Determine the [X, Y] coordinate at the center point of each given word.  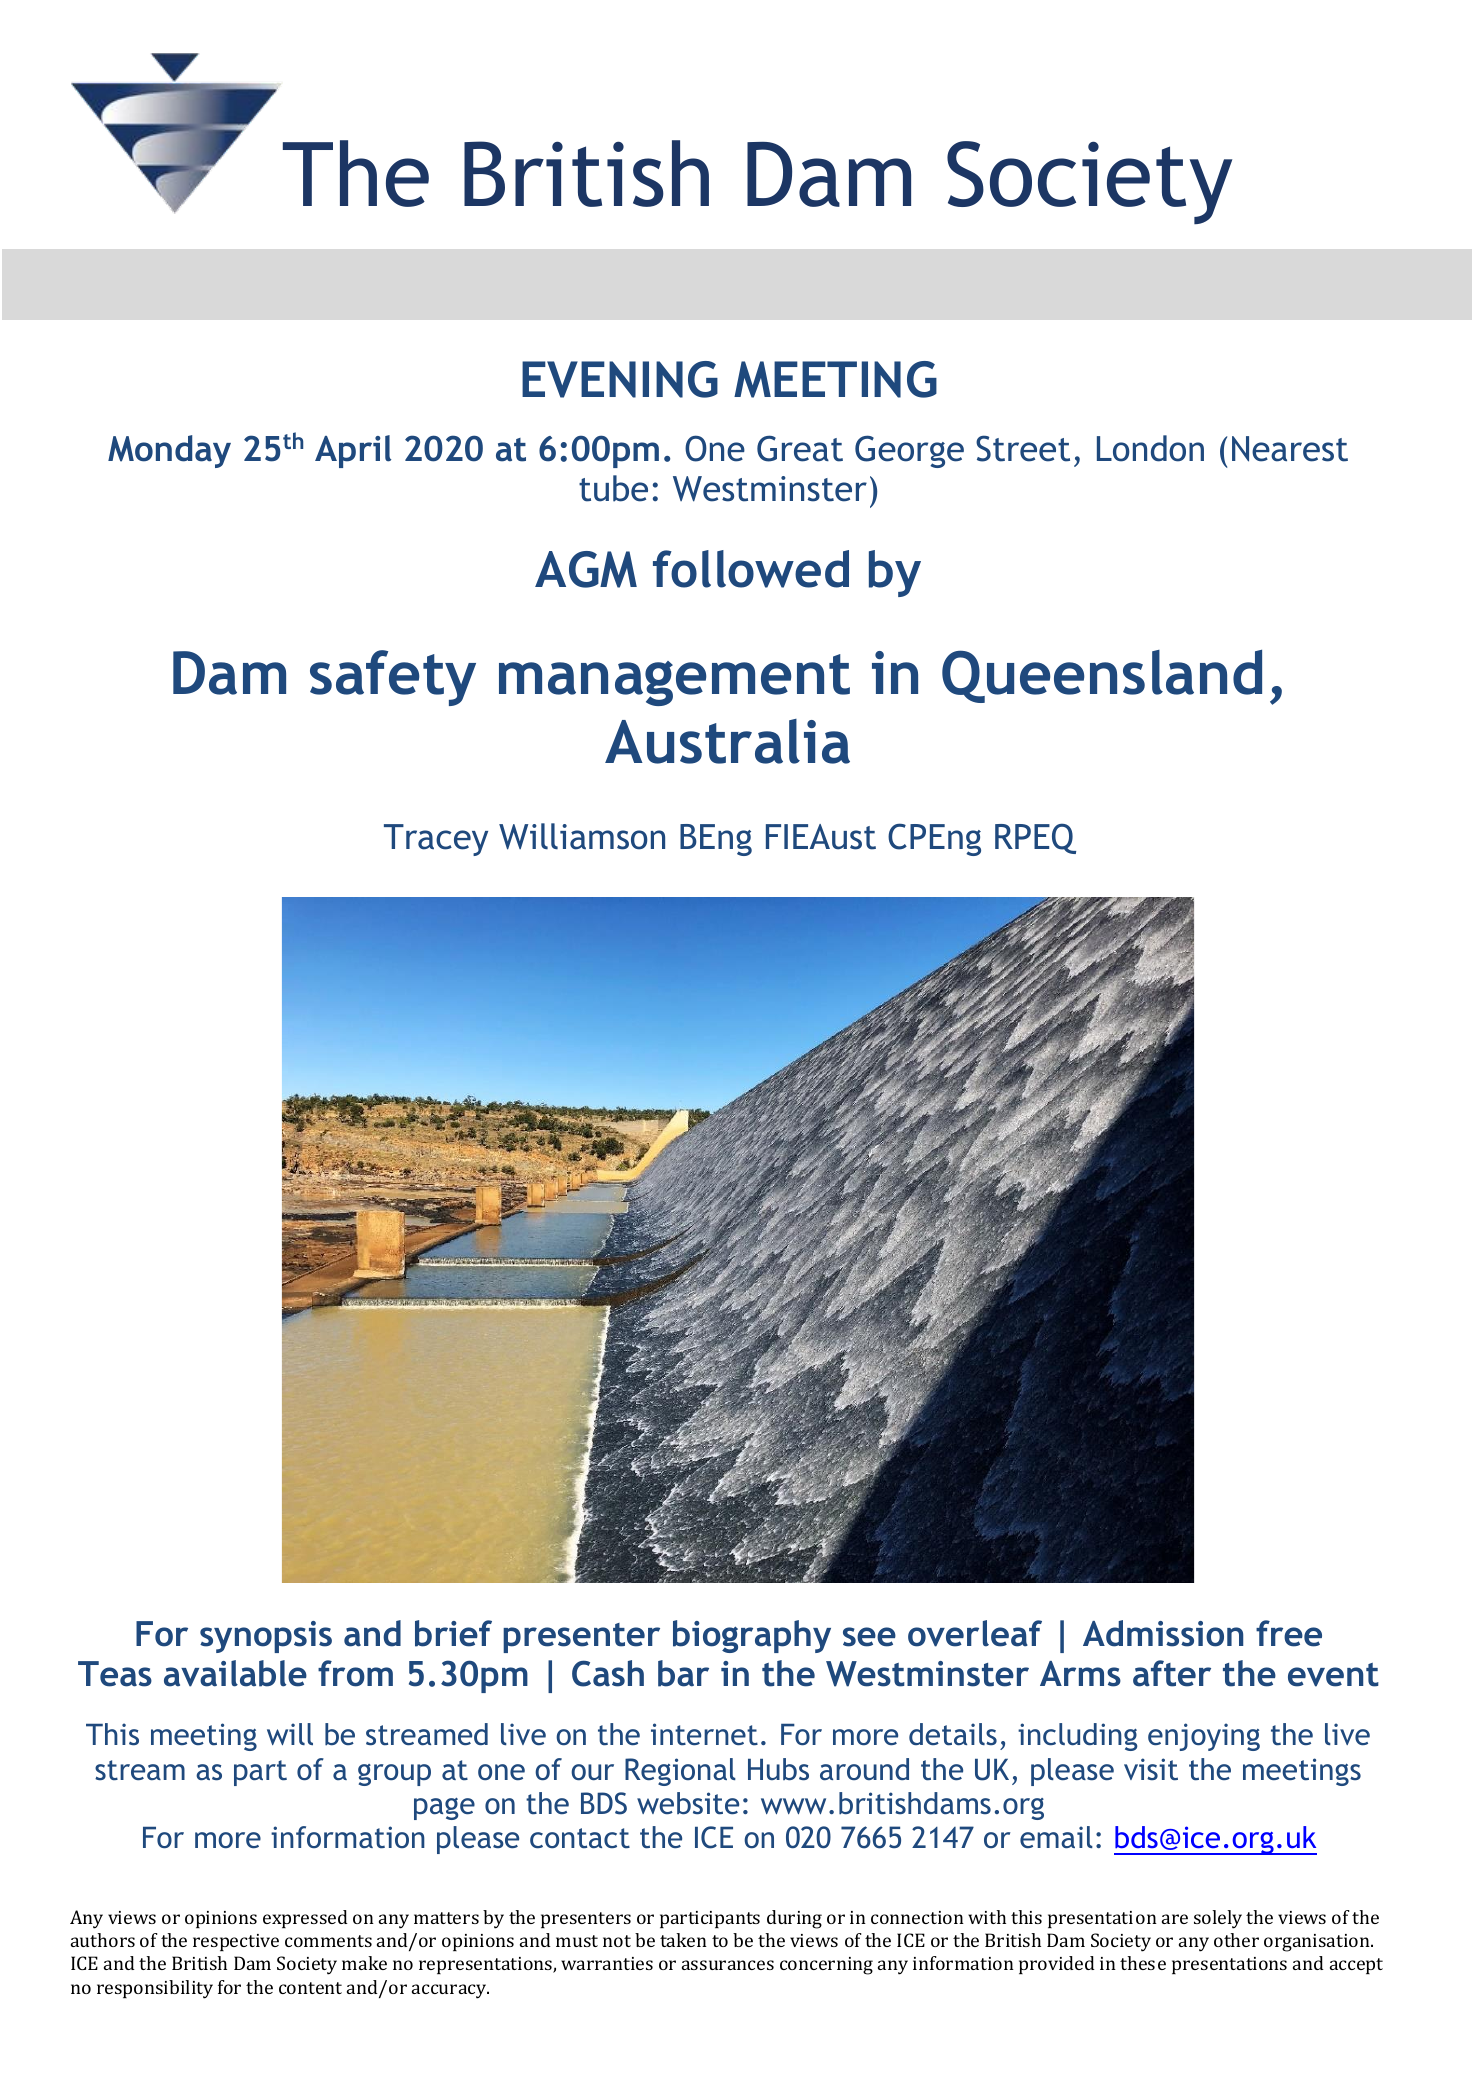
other [1236, 1940]
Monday [169, 451]
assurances [728, 1965]
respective [236, 1942]
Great [800, 448]
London [1150, 448]
